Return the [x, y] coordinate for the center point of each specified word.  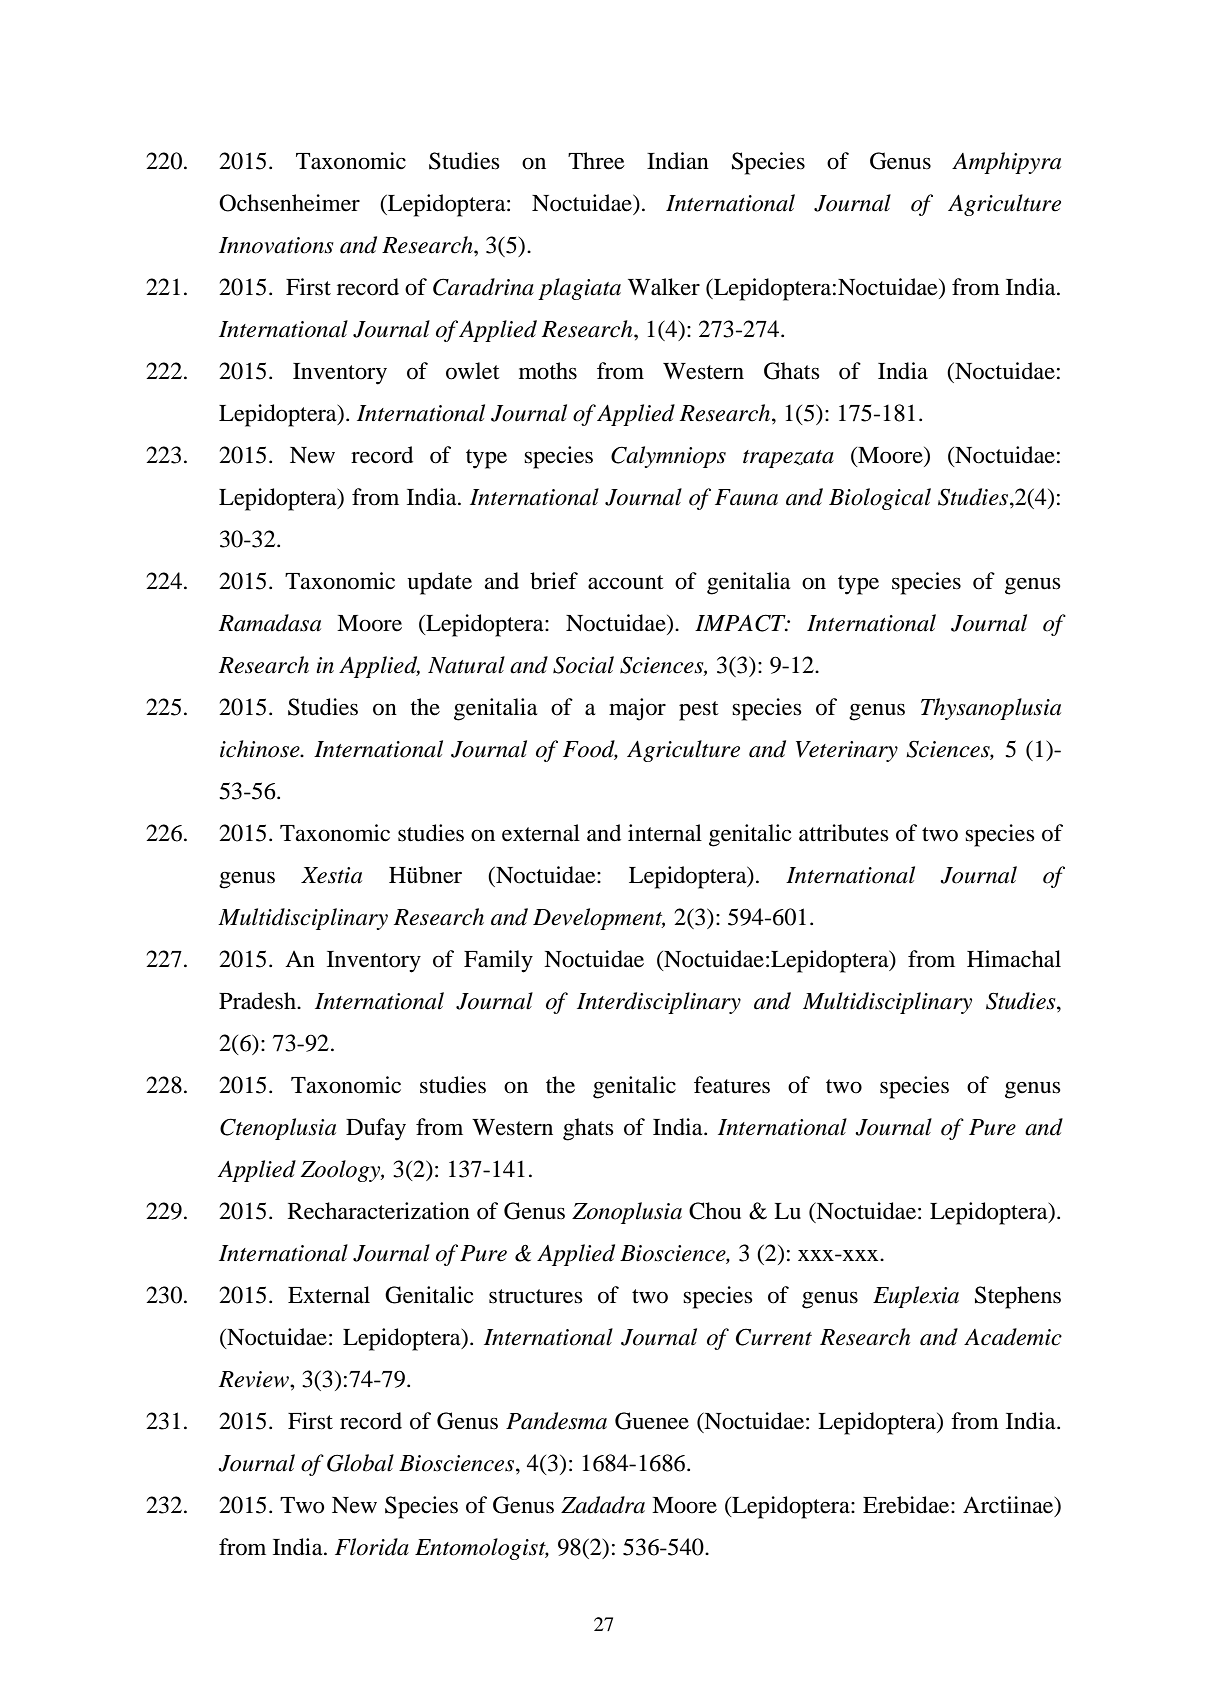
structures [536, 1296]
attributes [844, 833]
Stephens [1018, 1297]
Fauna [746, 497]
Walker [664, 287]
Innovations [276, 245]
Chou [715, 1211]
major [637, 709]
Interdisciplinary [659, 1003]
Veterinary [847, 751]
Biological [880, 499]
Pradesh [258, 1001]
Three [596, 161]
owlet [473, 371]
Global [360, 1463]
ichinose [261, 749]
